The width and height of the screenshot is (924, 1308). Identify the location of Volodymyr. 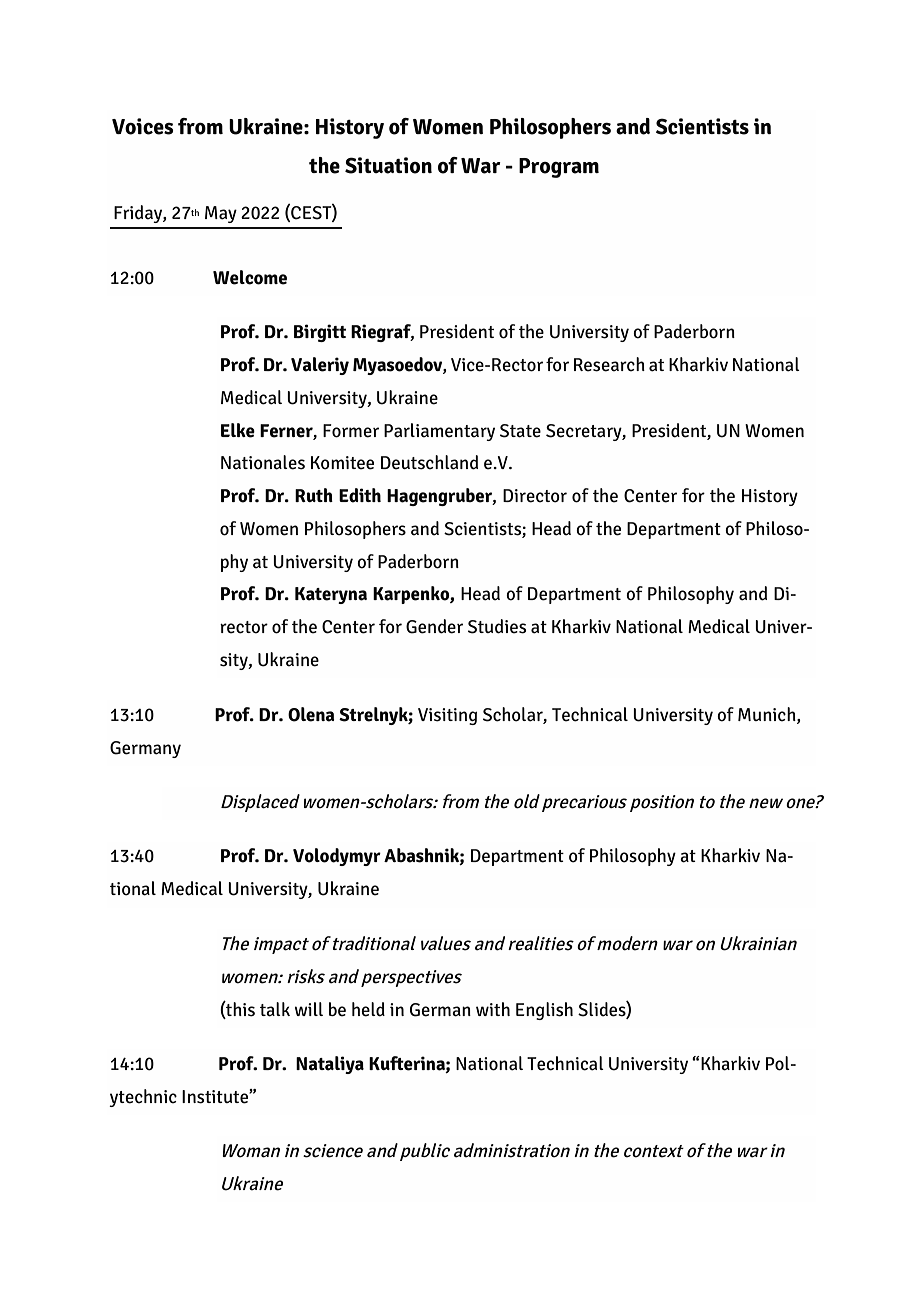
(337, 857).
